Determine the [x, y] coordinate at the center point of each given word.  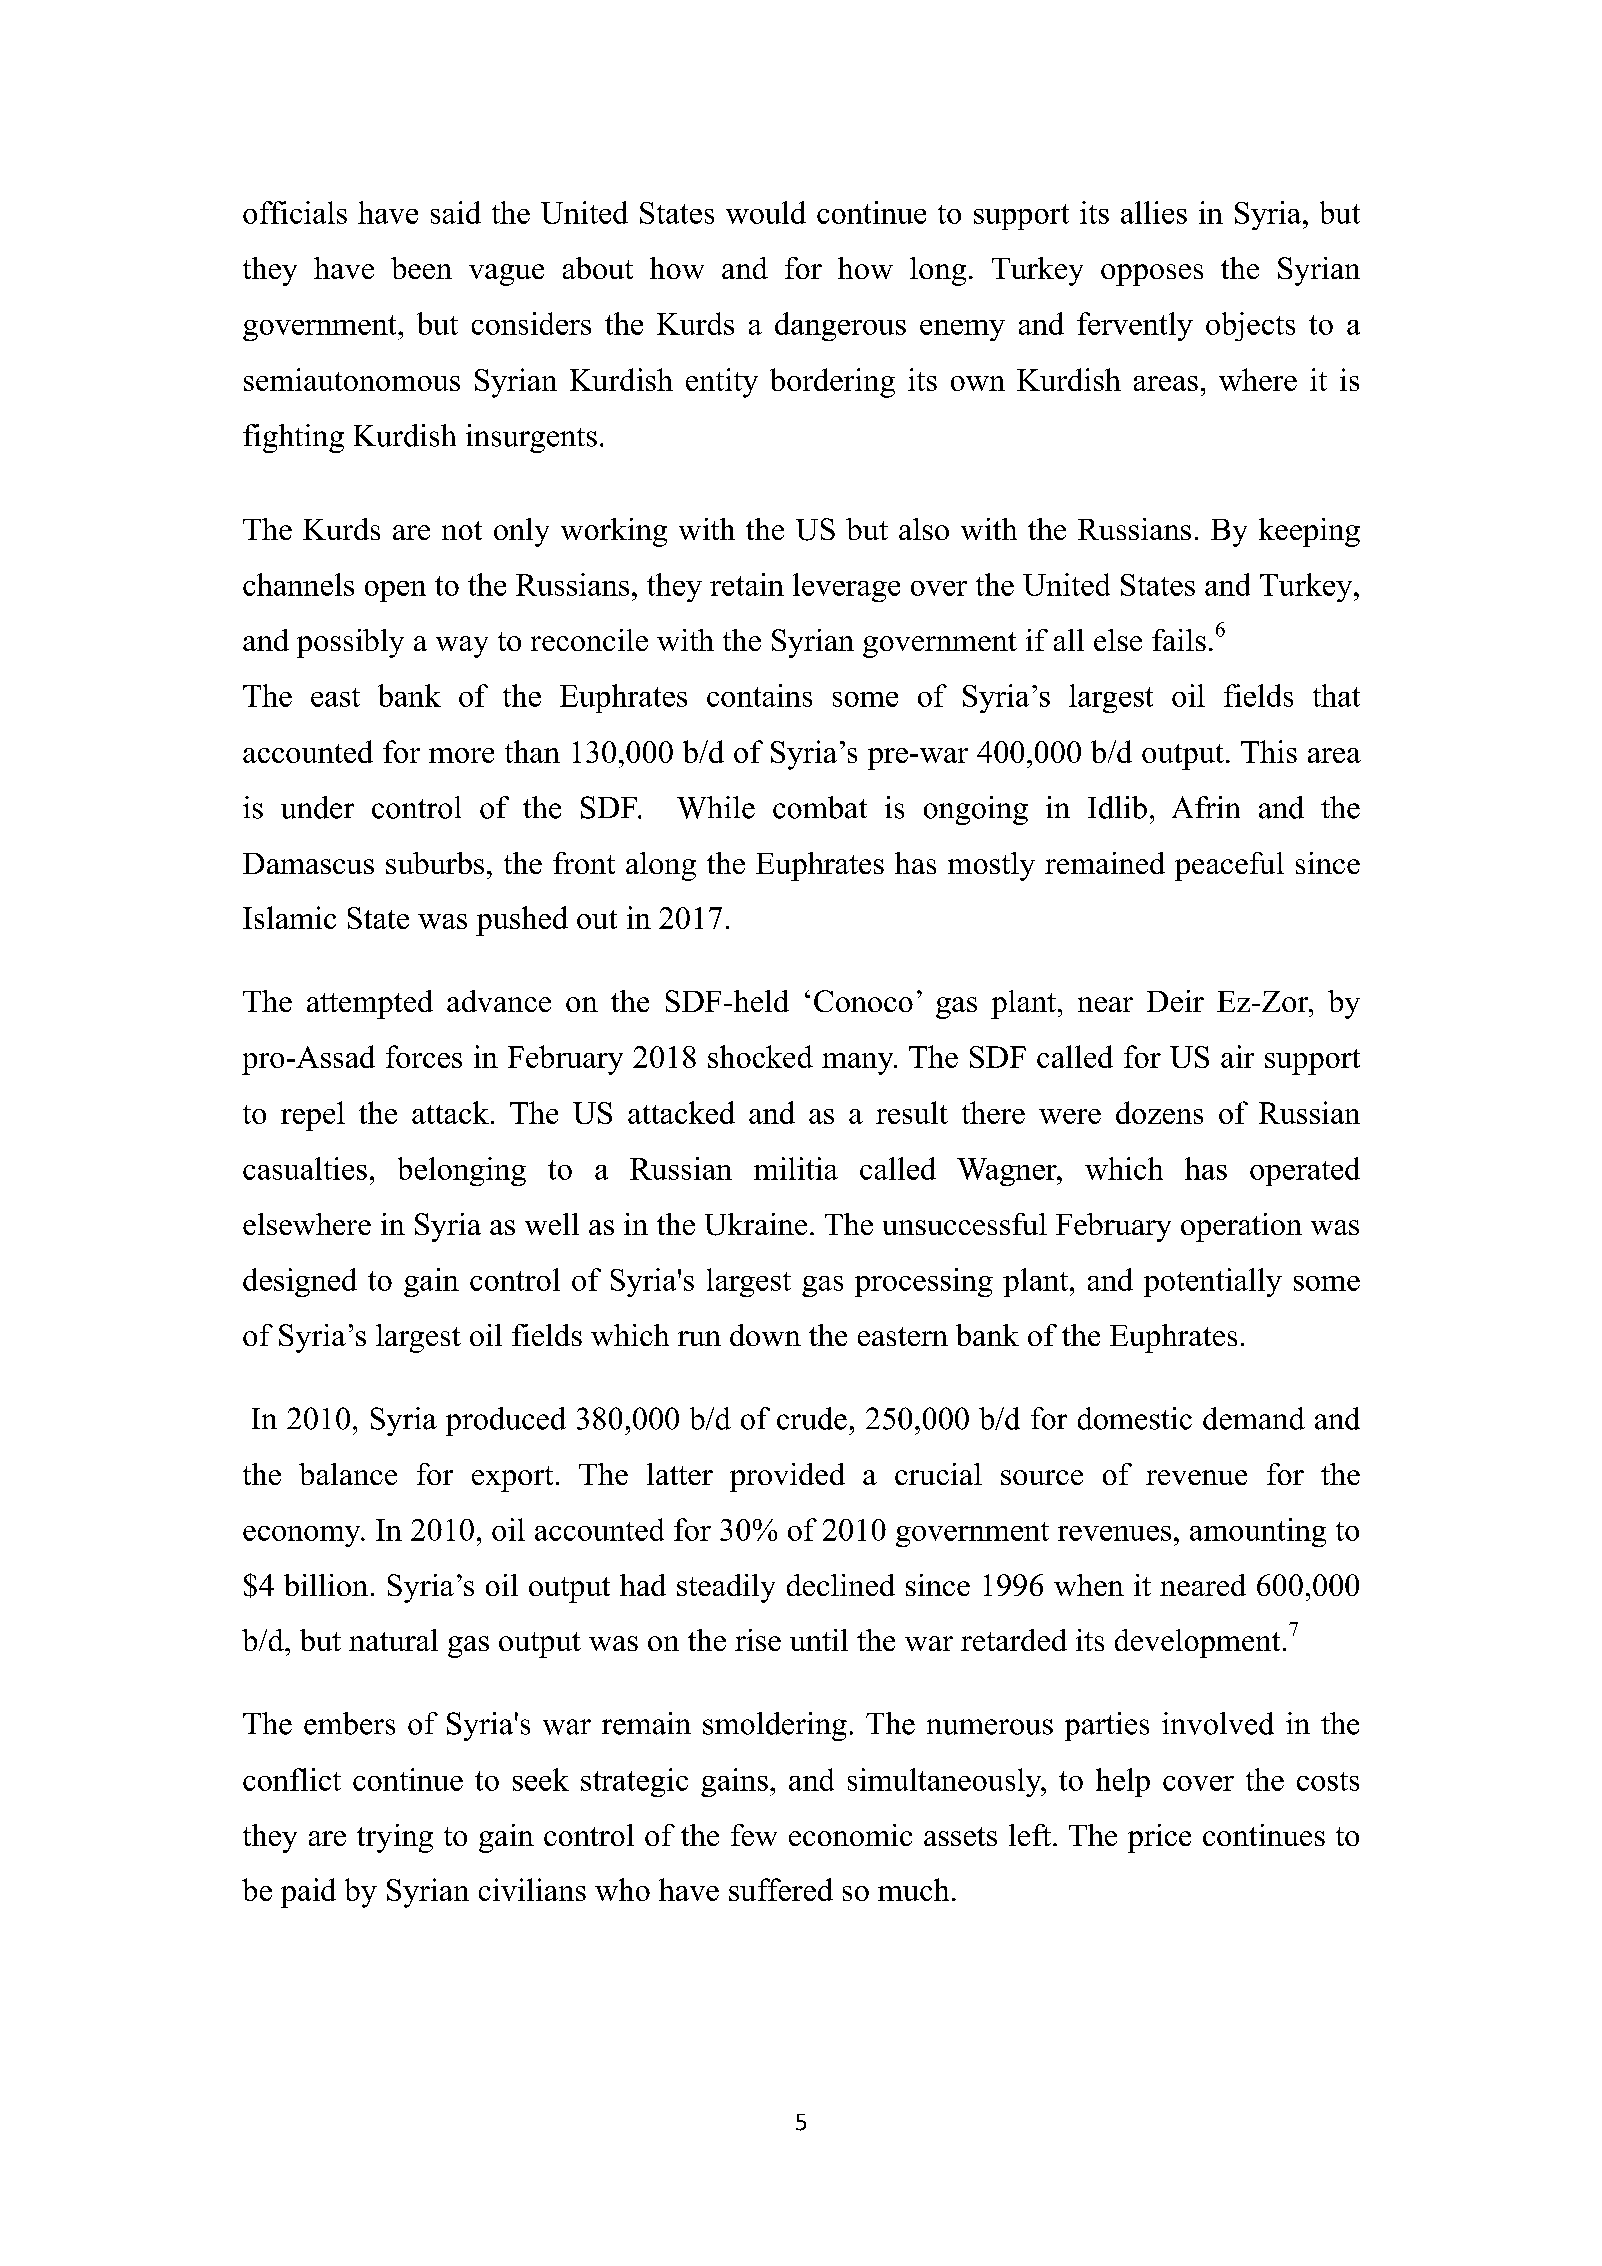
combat [820, 807]
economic [850, 1835]
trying [395, 1838]
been [421, 268]
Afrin [1206, 807]
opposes [1152, 275]
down [765, 1335]
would [766, 212]
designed [300, 1282]
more [461, 755]
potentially [1213, 1282]
